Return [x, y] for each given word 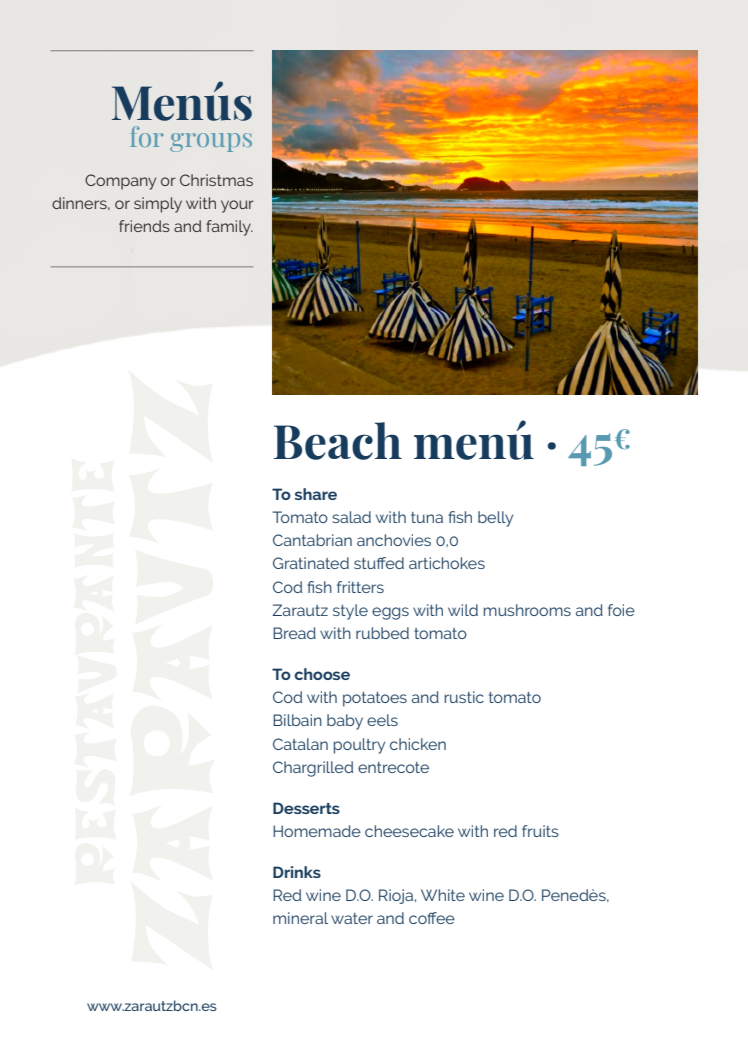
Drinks [297, 872]
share [316, 494]
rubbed [382, 633]
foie [621, 610]
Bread [294, 633]
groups [211, 142]
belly [495, 519]
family [229, 228]
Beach [338, 441]
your [237, 206]
